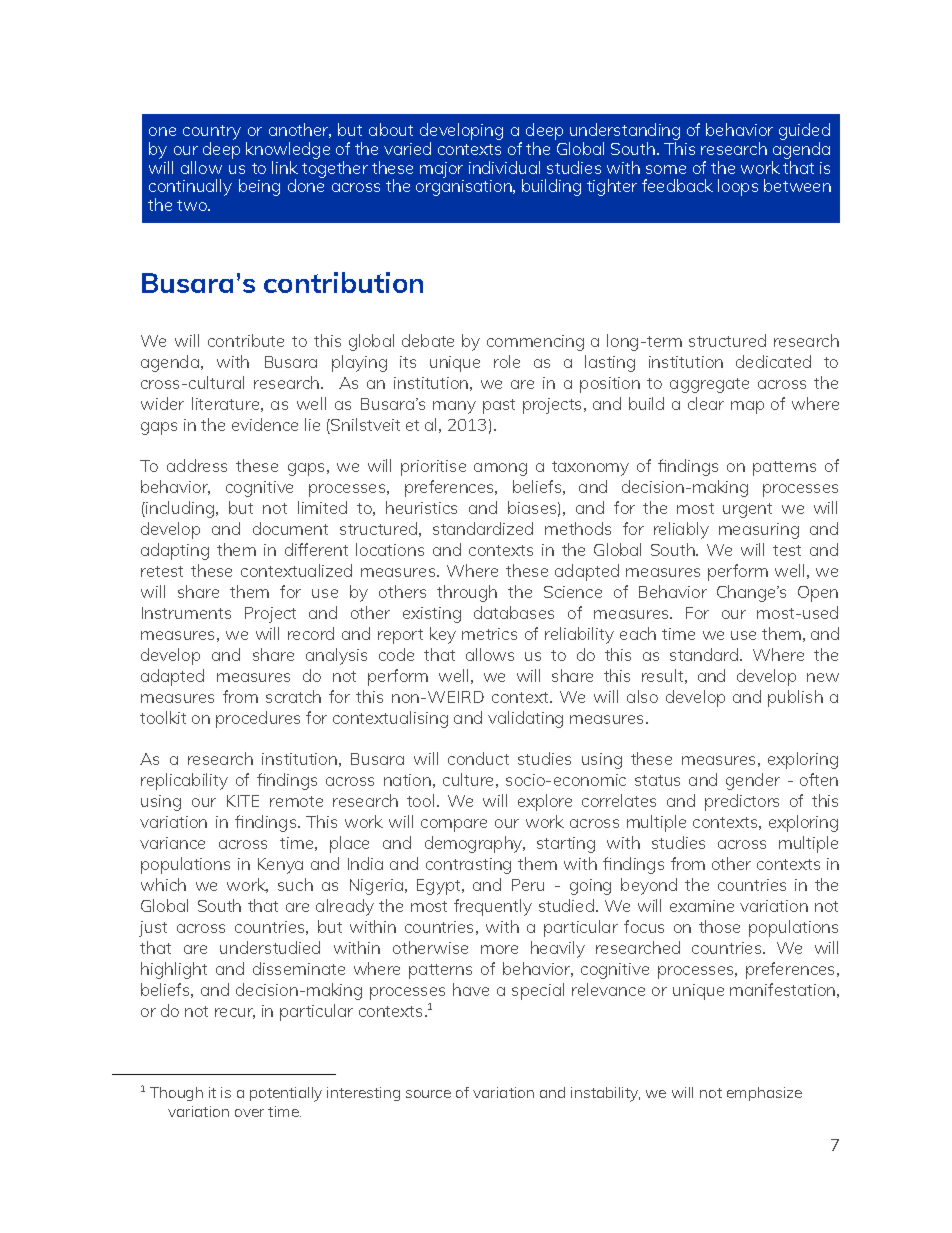 This screenshot has width=952, height=1233. Describe the element at coordinates (186, 613) in the screenshot. I see `Instruments` at that location.
